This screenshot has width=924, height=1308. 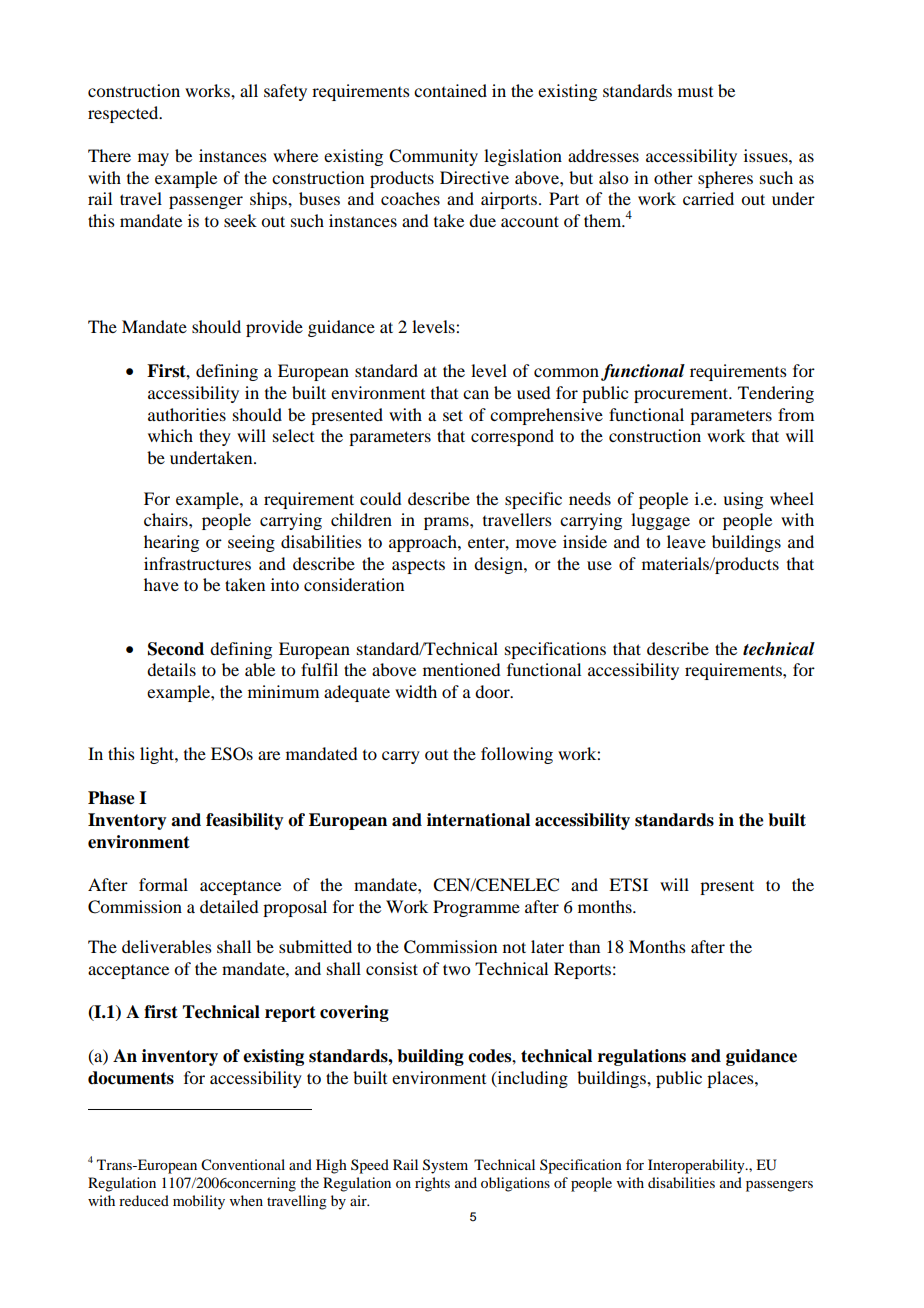 What do you see at coordinates (695, 92) in the screenshot?
I see `must` at bounding box center [695, 92].
